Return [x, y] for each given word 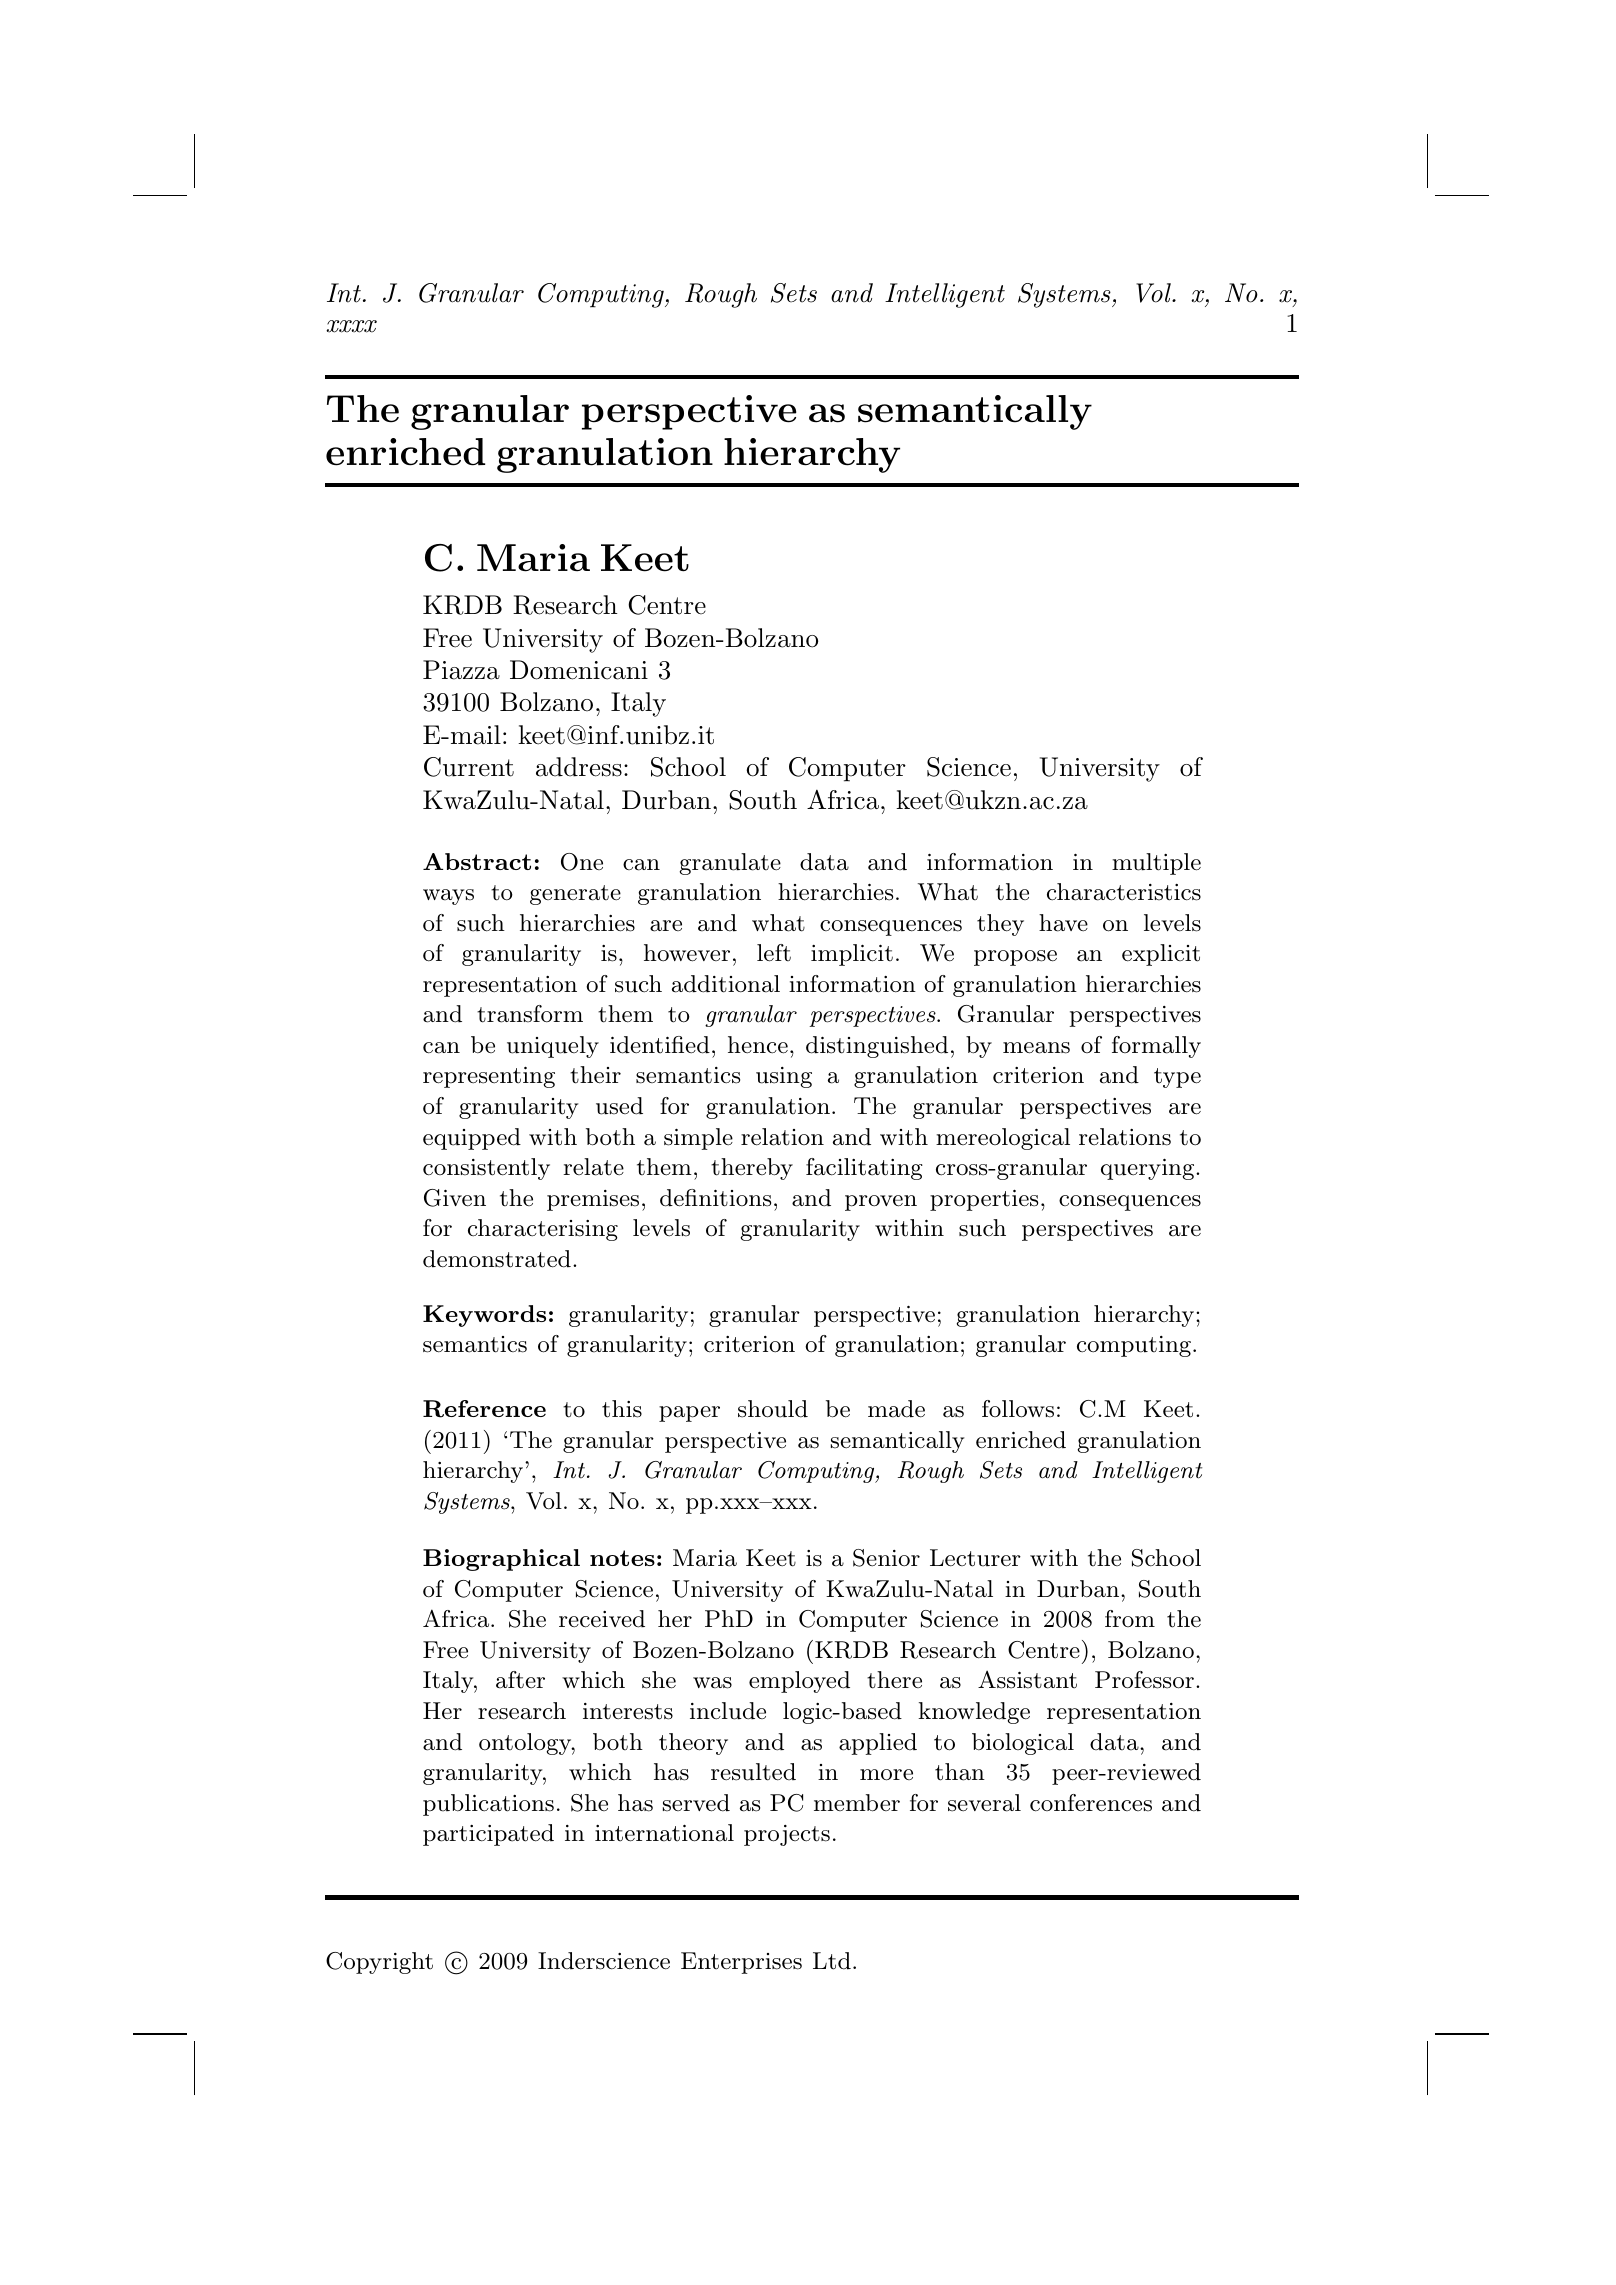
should [773, 1409]
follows [1018, 1409]
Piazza [461, 670]
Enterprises [741, 1963]
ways [448, 897]
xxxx [351, 326]
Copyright [379, 1963]
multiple [1156, 864]
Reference [484, 1409]
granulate [730, 864]
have [1063, 923]
